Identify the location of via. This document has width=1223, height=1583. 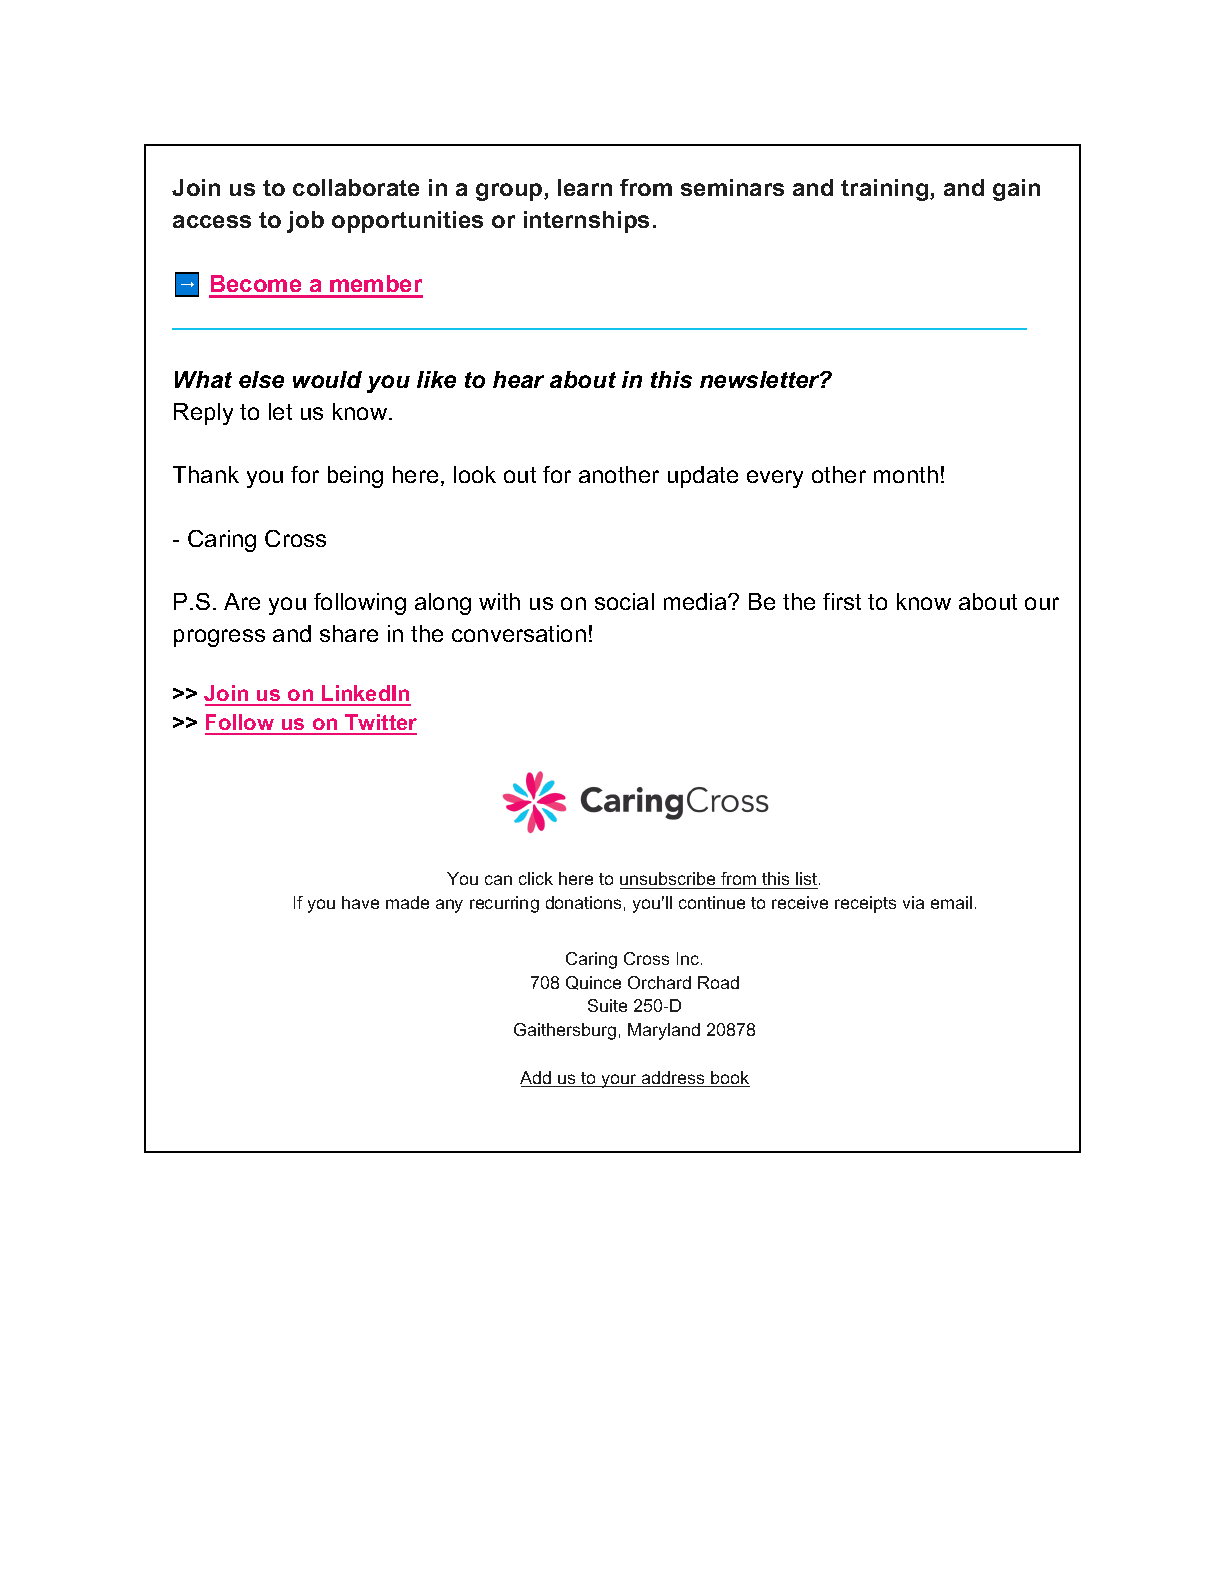
(913, 902).
